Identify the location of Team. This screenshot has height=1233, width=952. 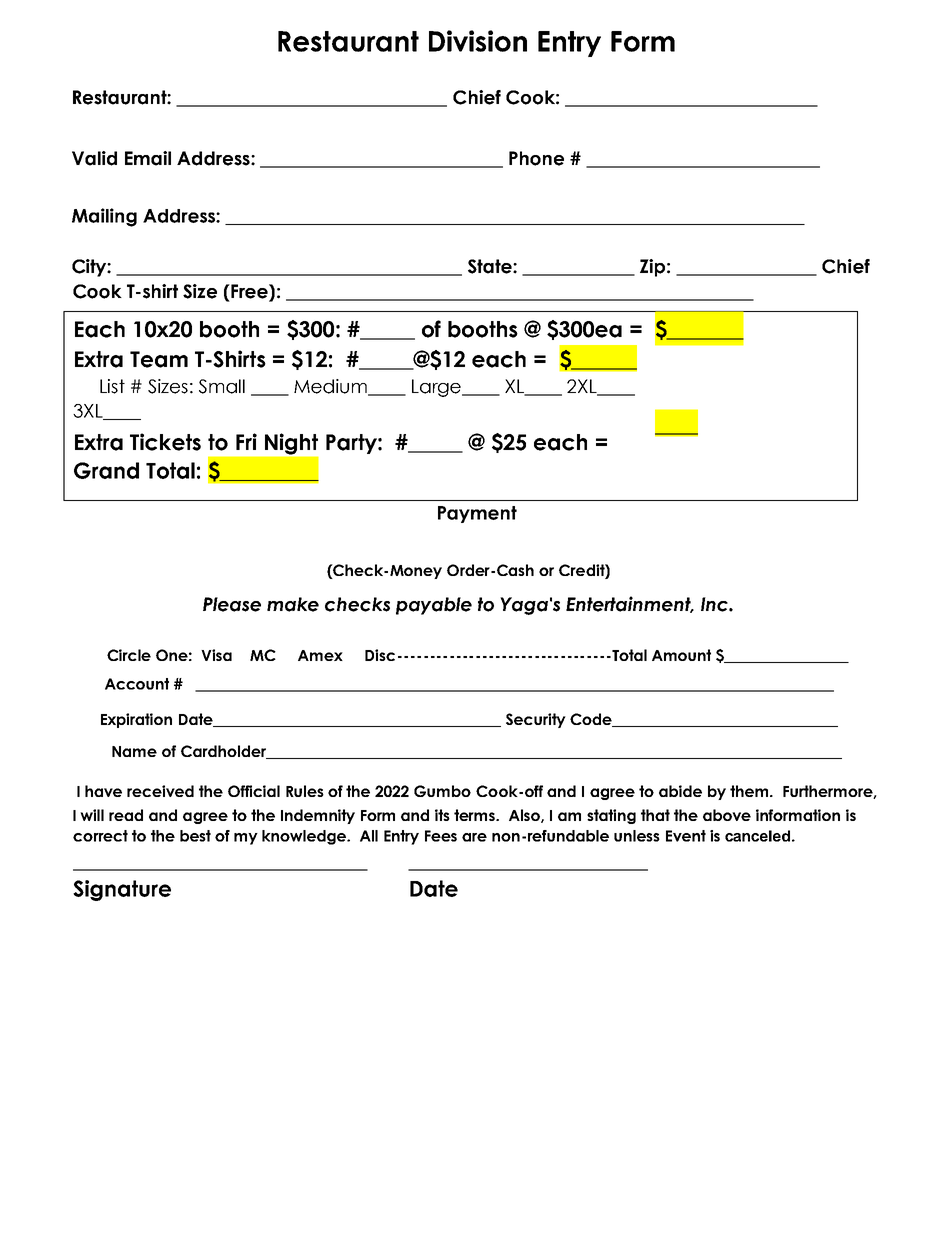
(159, 359).
